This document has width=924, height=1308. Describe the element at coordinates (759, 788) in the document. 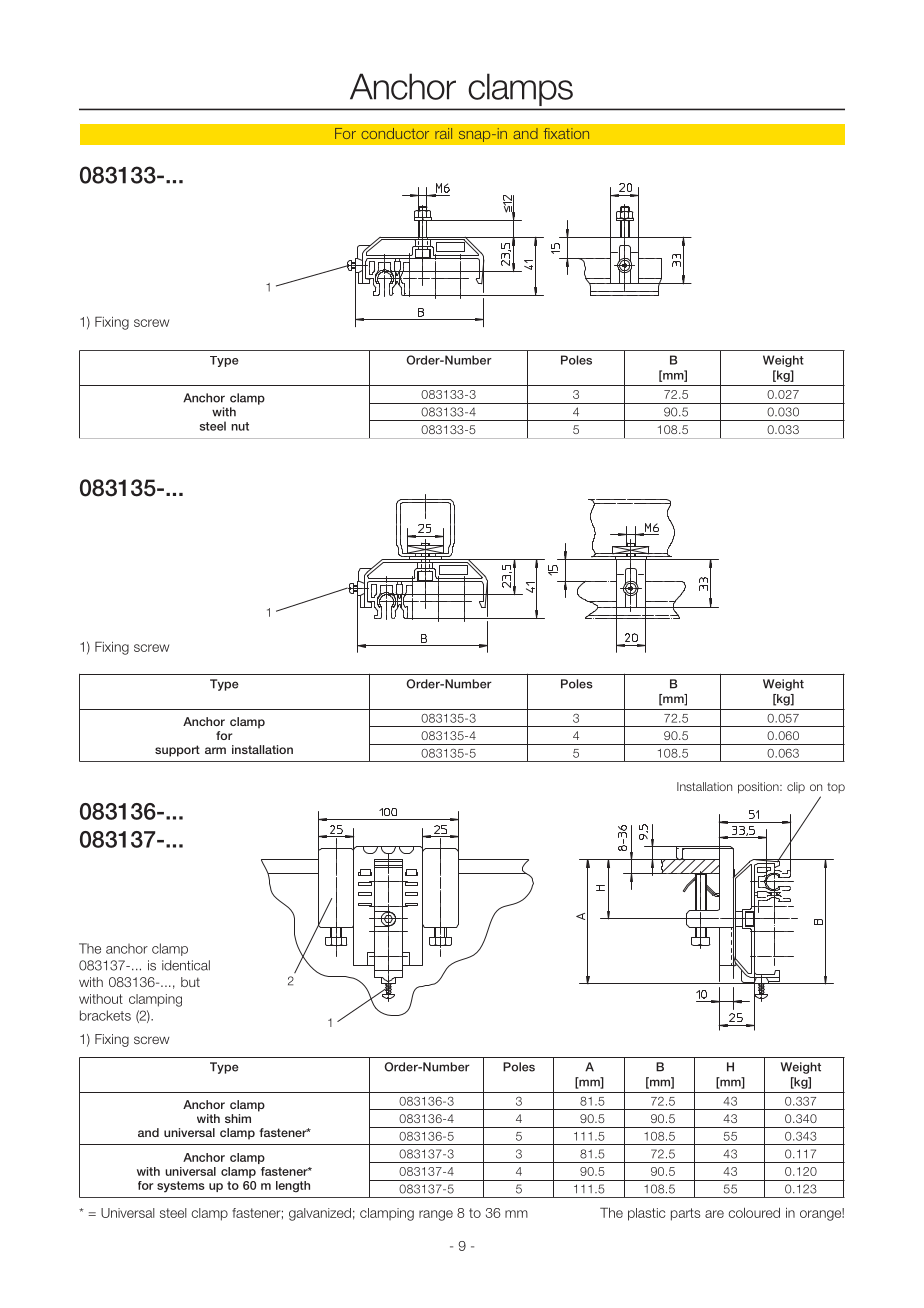

I see `position` at that location.
